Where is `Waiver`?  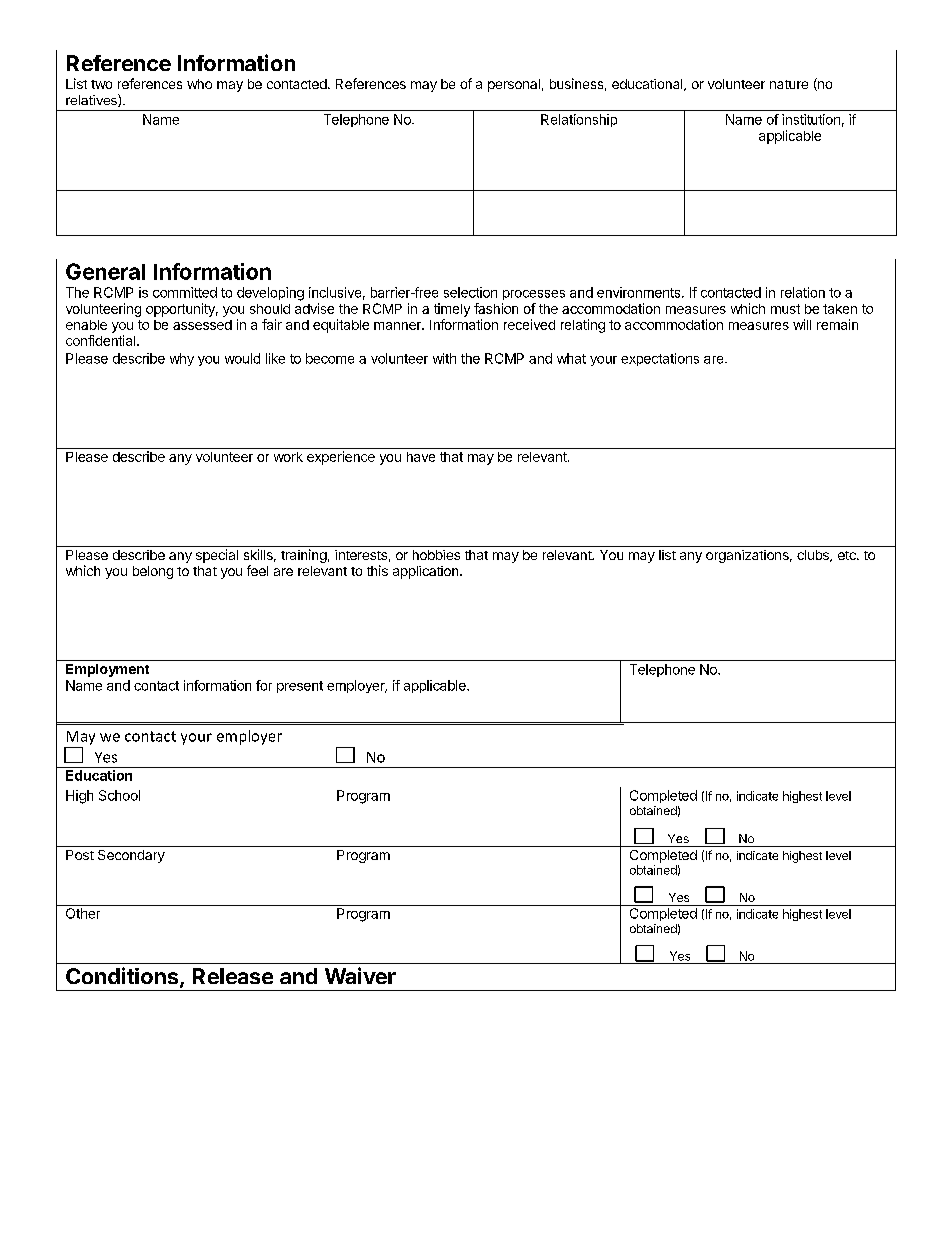 Waiver is located at coordinates (360, 975).
